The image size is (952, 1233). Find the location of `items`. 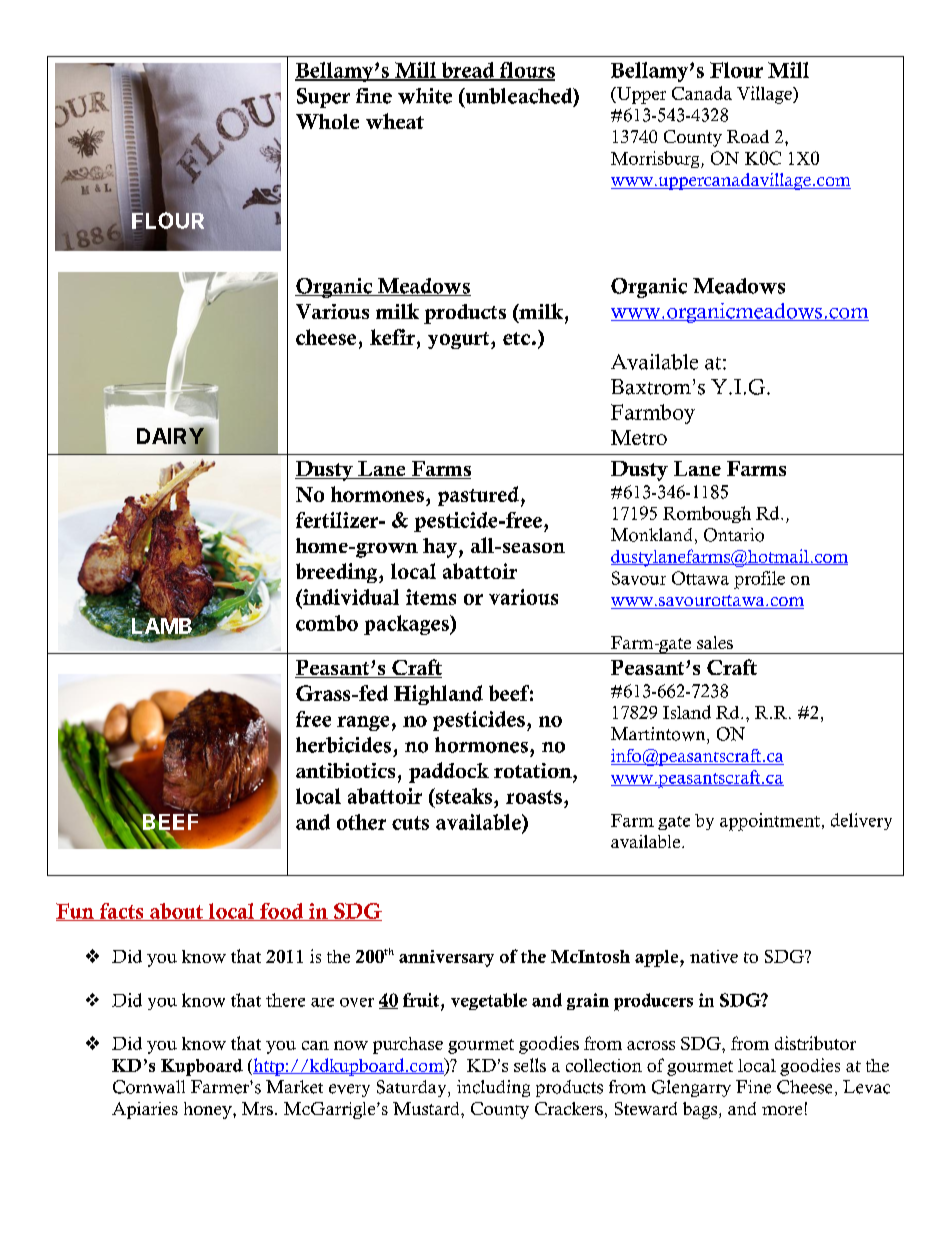

items is located at coordinates (431, 597).
